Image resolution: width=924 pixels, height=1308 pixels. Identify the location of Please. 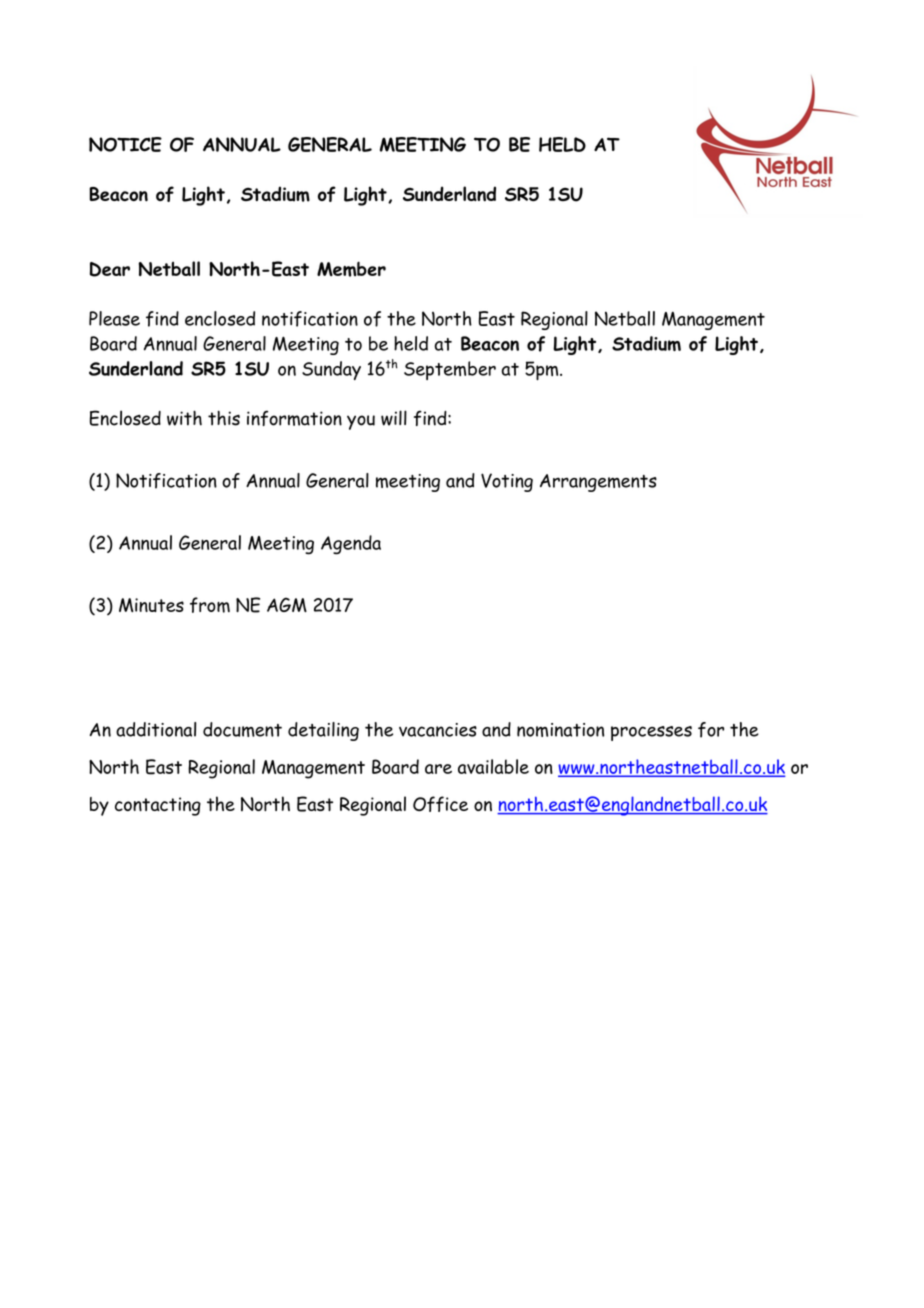
(114, 318).
